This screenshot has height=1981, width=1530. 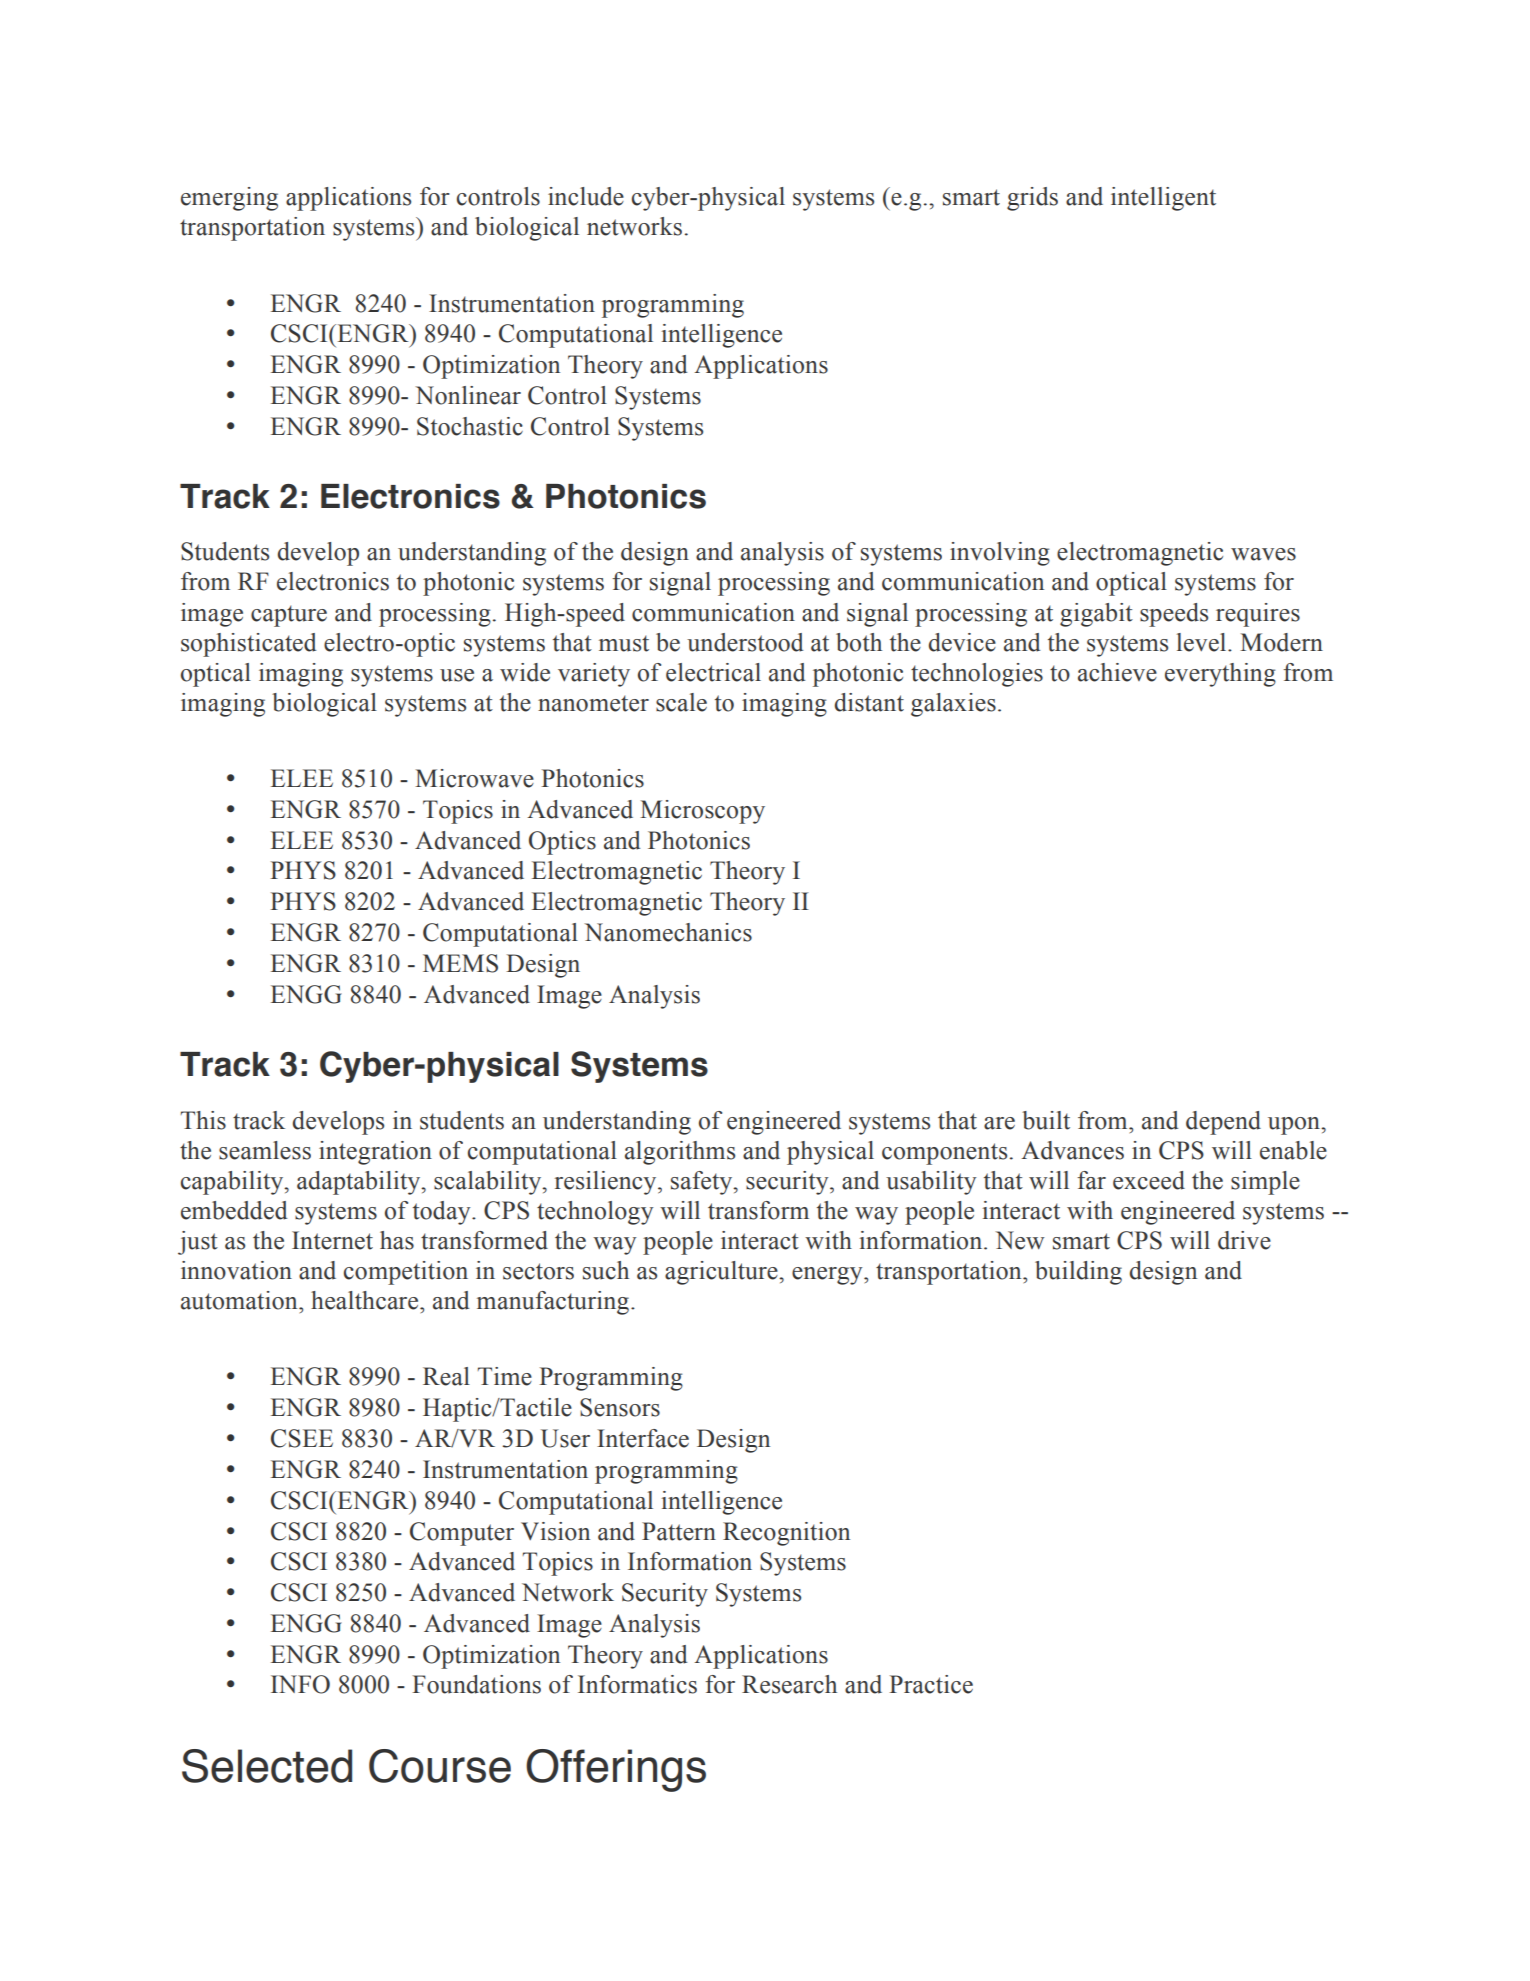 What do you see at coordinates (366, 1300) in the screenshot?
I see `healthcare` at bounding box center [366, 1300].
